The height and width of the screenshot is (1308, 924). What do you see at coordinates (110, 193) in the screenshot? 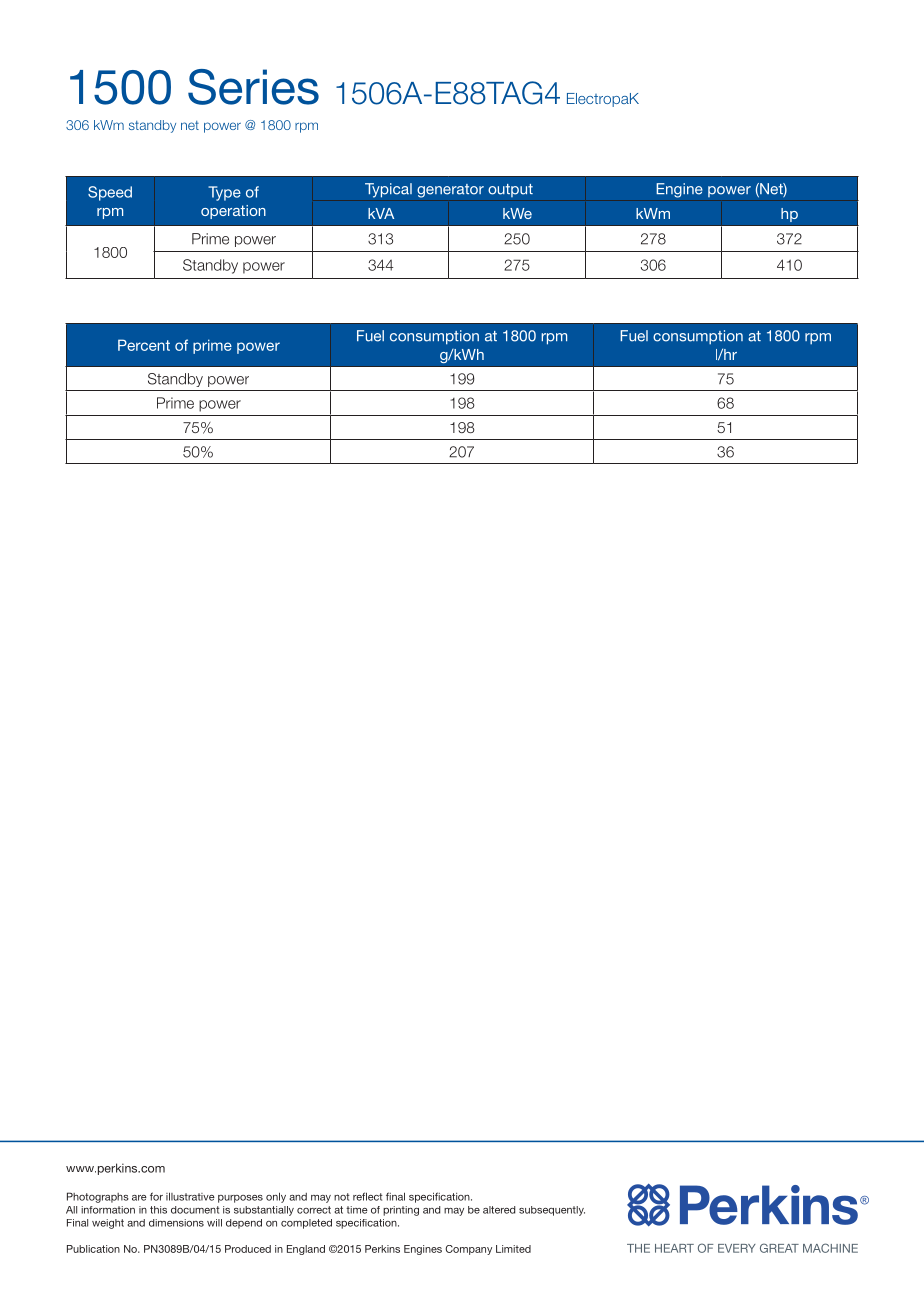
I see `Speed` at bounding box center [110, 193].
